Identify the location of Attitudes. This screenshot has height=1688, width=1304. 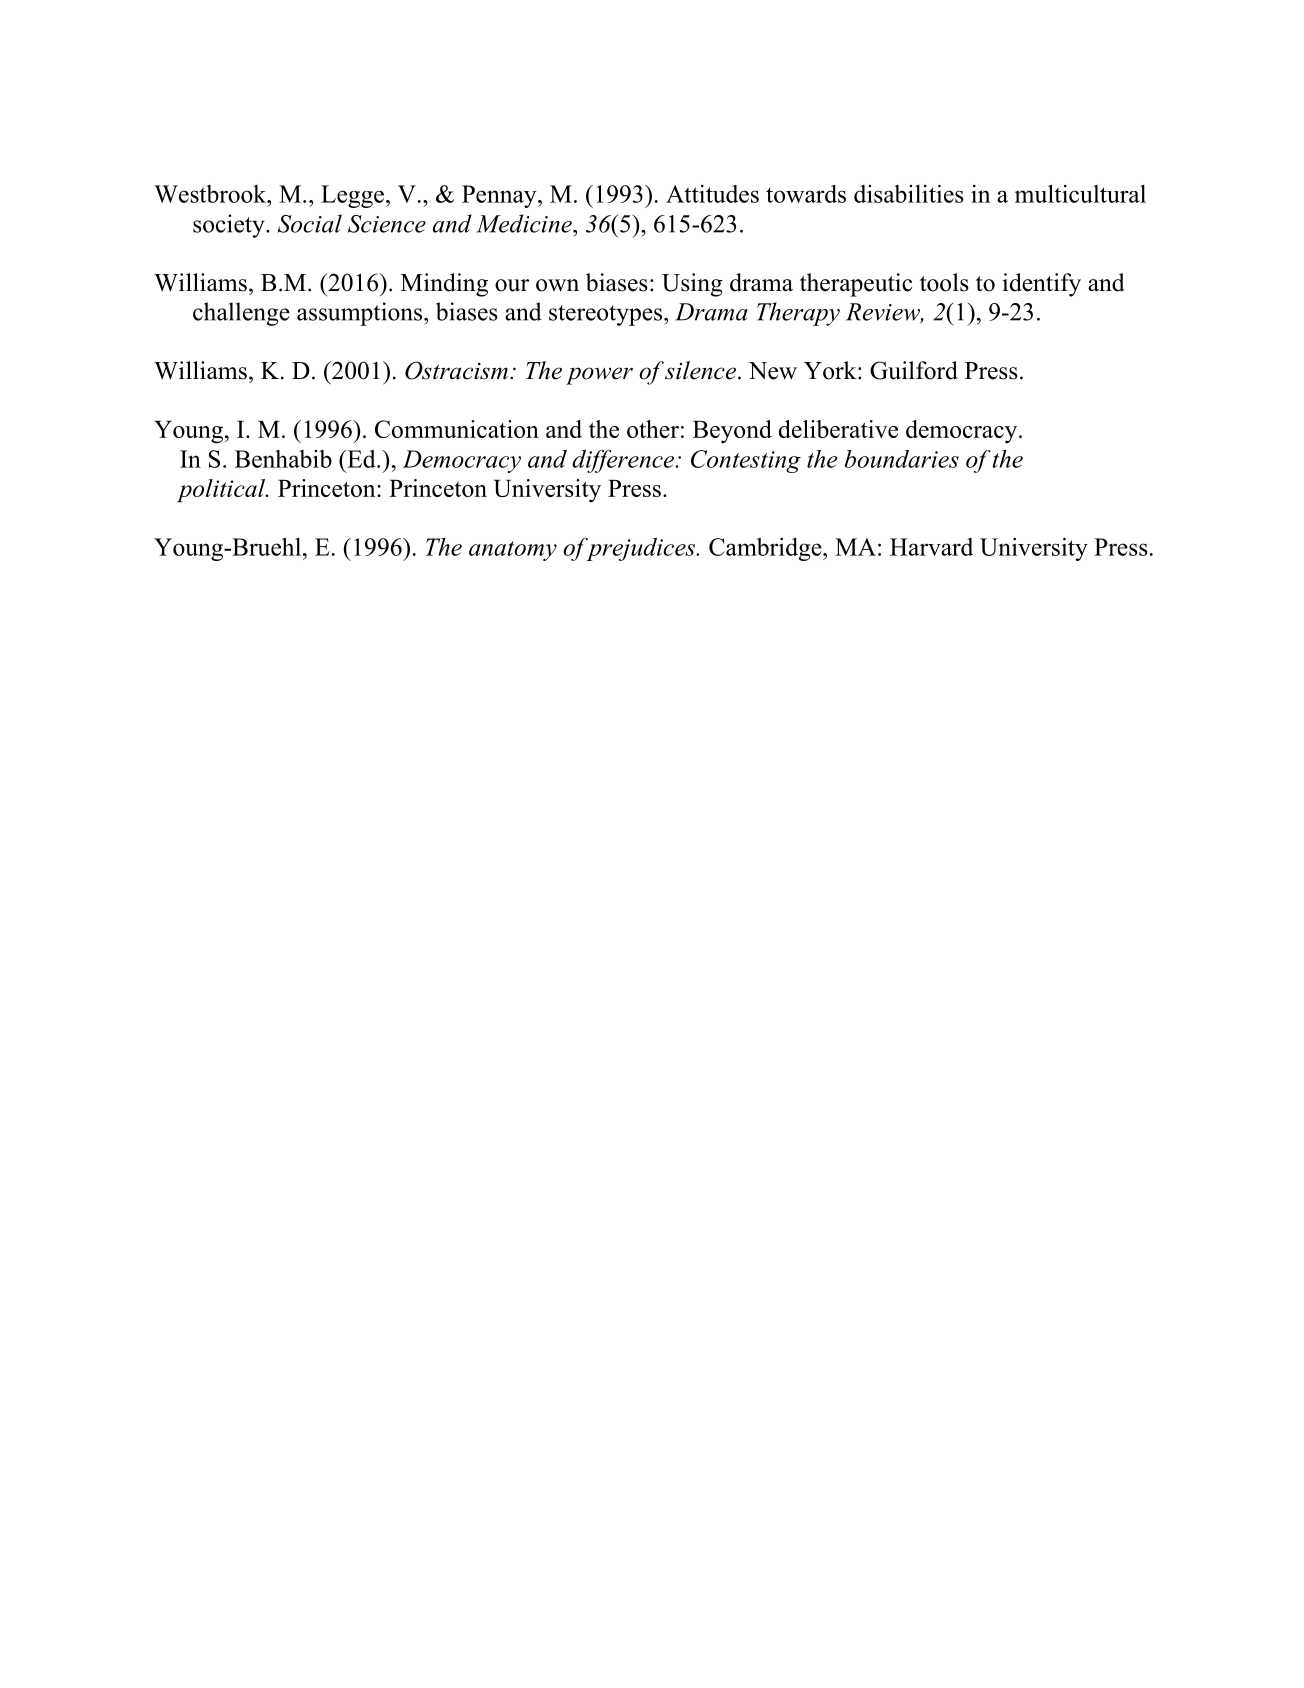
(712, 194).
